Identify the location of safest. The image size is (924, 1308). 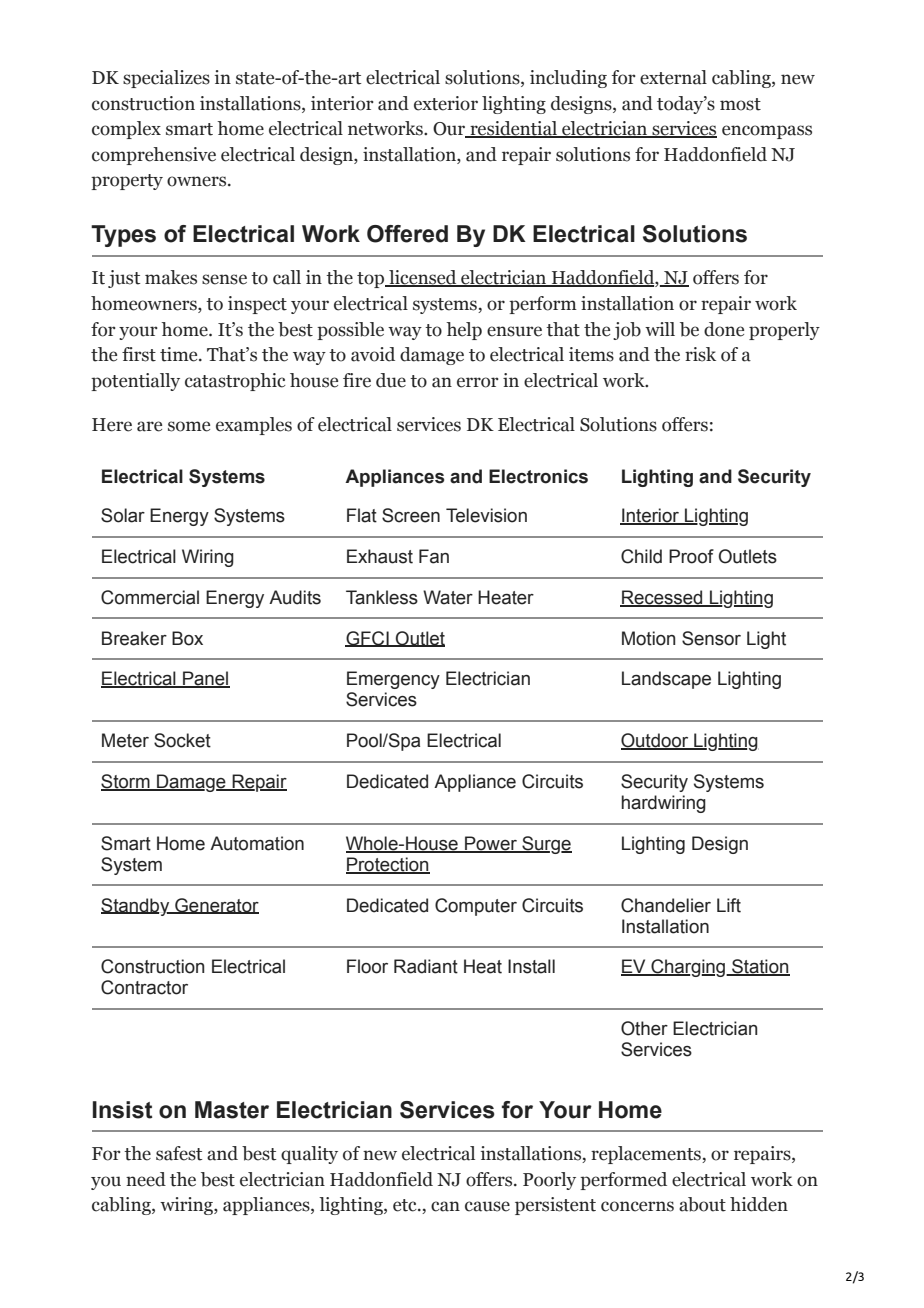
(179, 1153).
